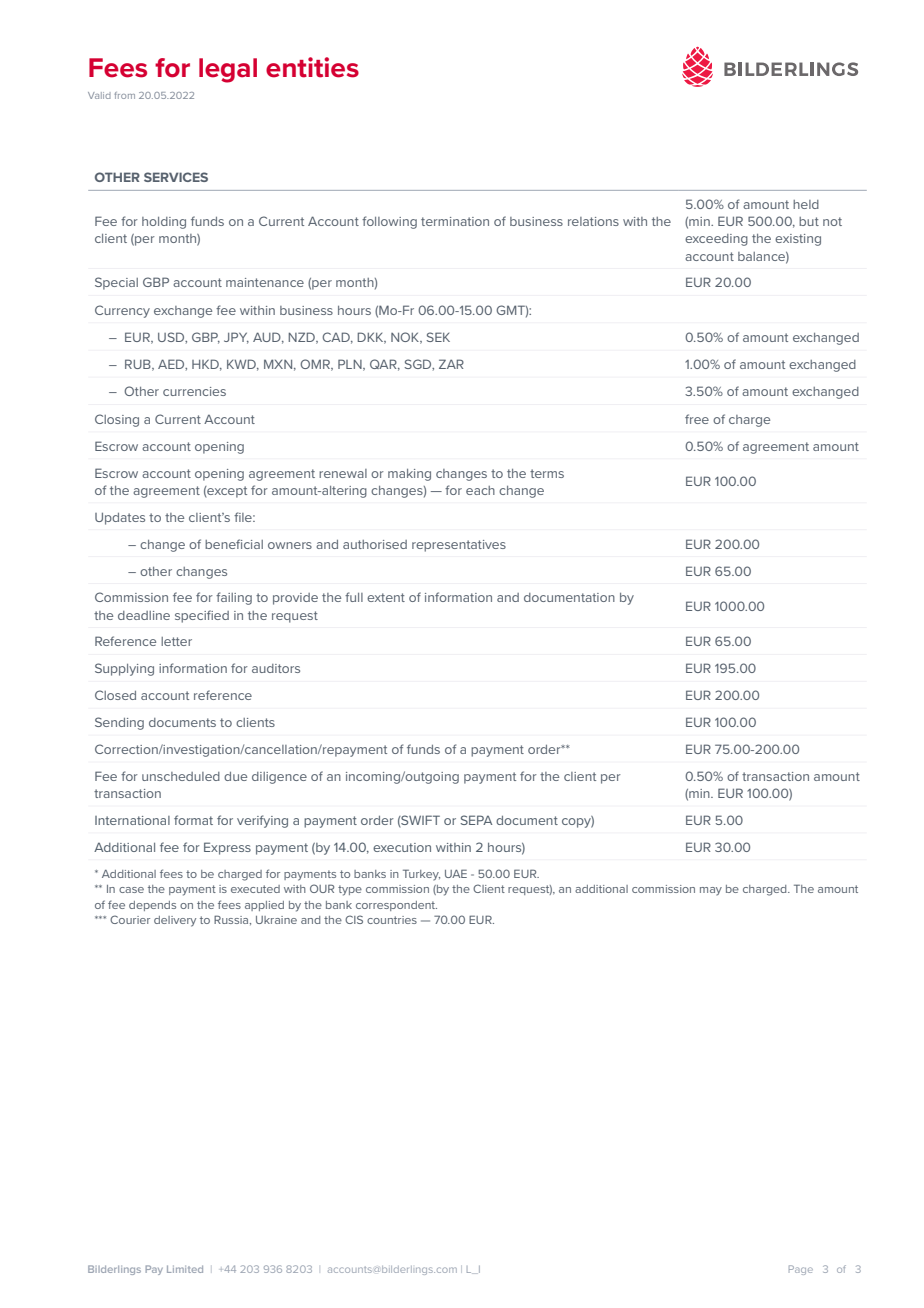 The width and height of the image is (924, 1308). I want to click on letter, so click(176, 641).
